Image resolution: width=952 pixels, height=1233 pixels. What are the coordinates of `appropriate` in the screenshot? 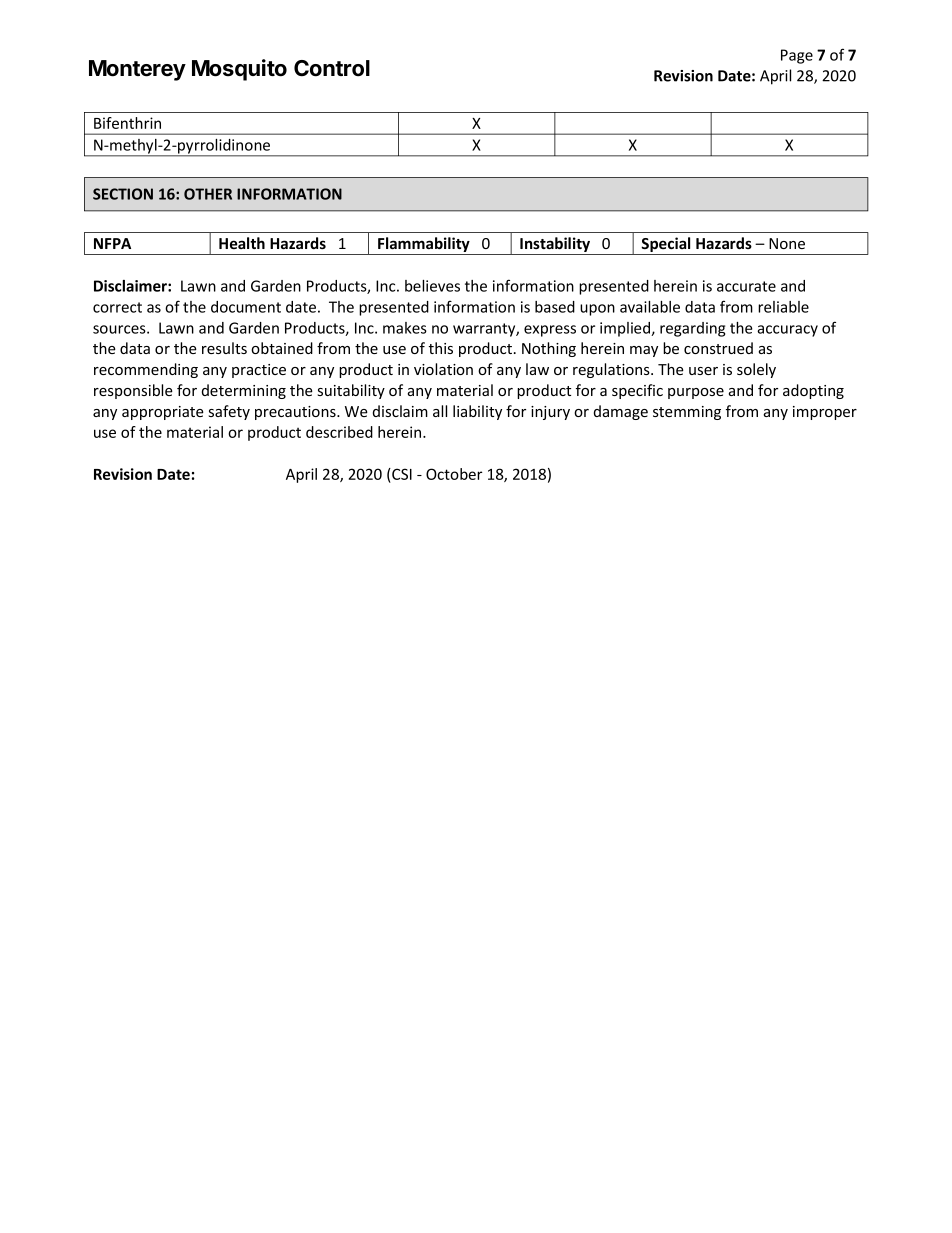 It's located at (163, 413).
